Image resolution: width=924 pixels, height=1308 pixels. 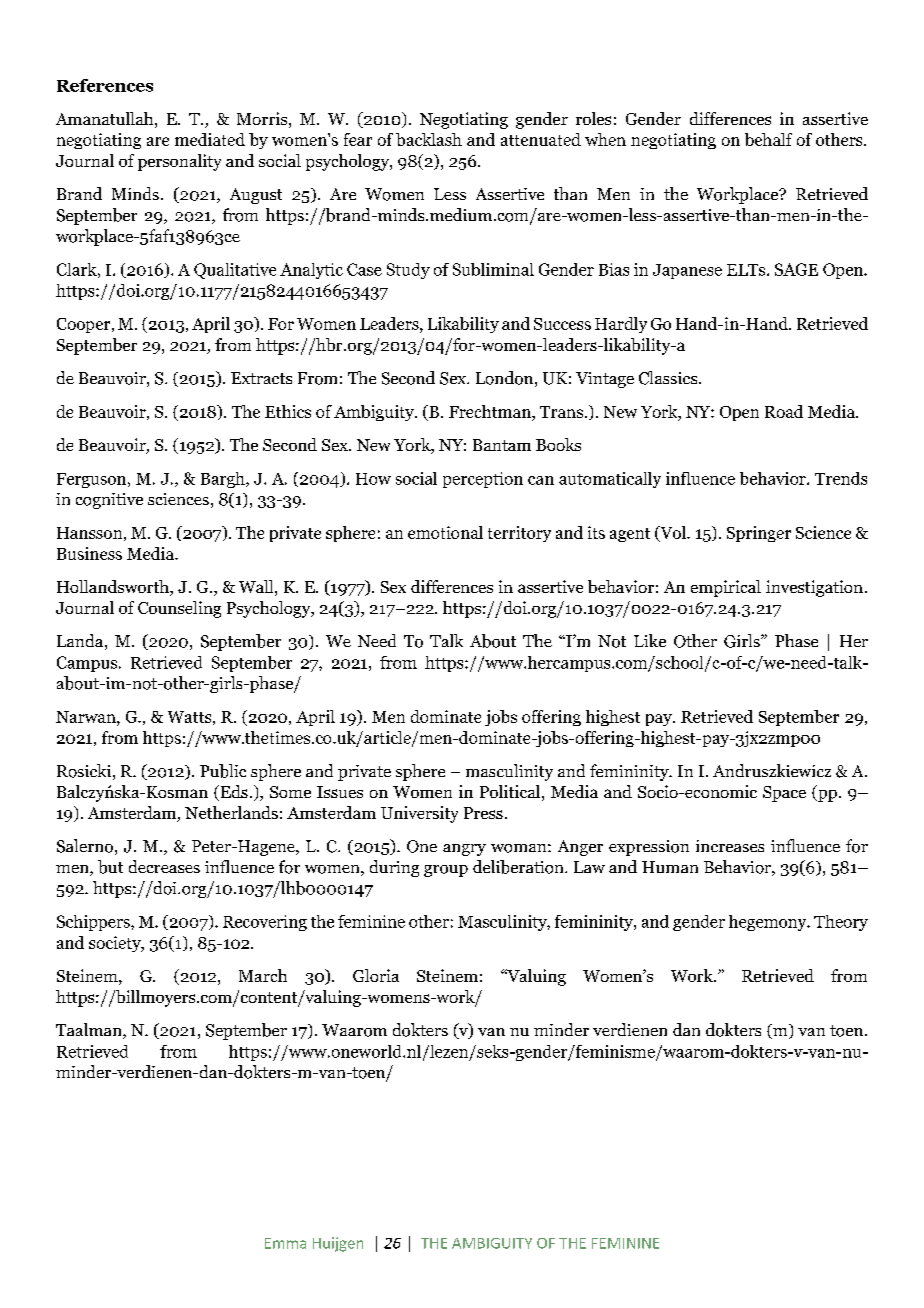 What do you see at coordinates (164, 866) in the page?
I see `decreases` at bounding box center [164, 866].
